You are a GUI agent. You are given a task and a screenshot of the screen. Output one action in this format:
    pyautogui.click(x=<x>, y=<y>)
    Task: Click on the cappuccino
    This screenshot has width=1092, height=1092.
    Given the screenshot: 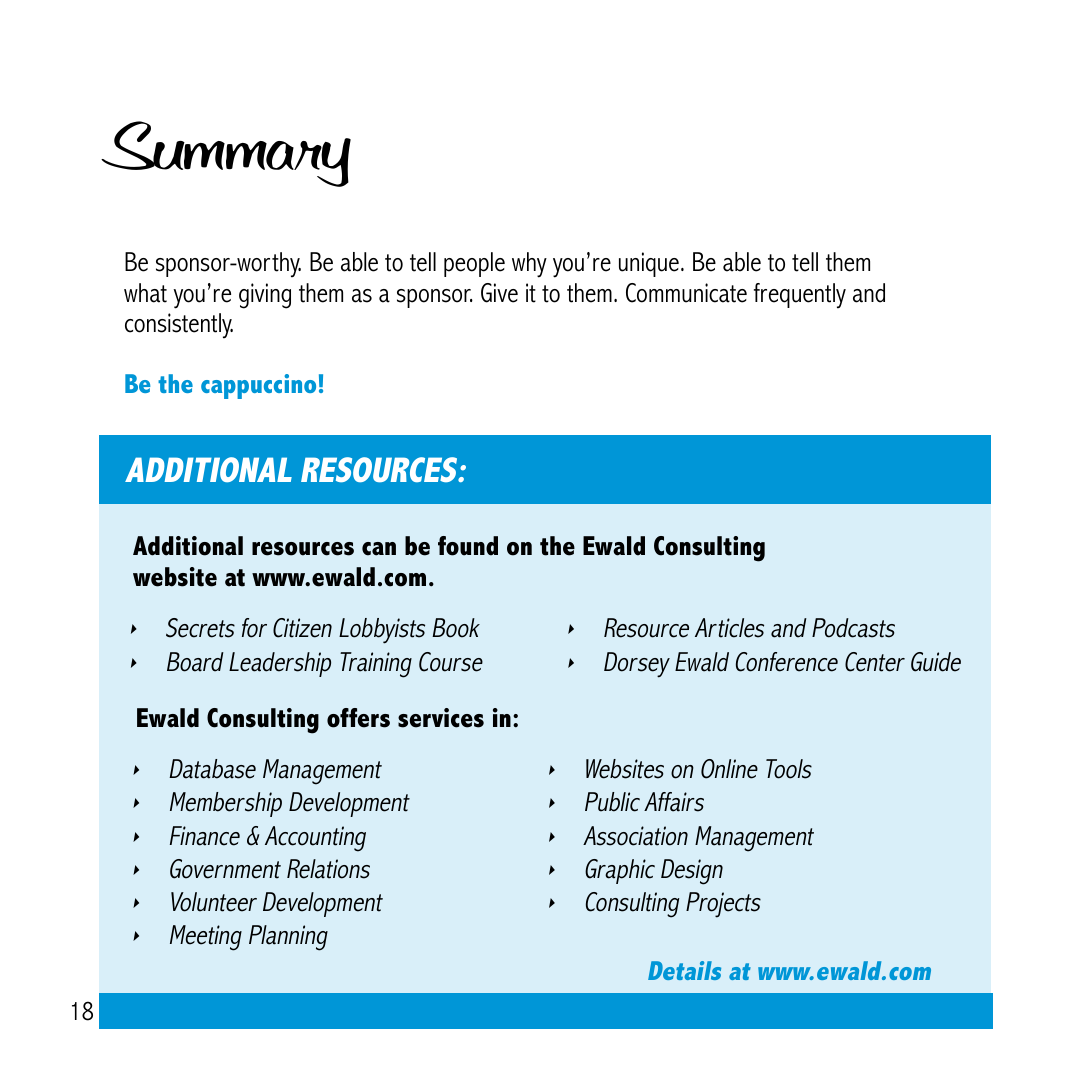 What is the action you would take?
    pyautogui.click(x=258, y=386)
